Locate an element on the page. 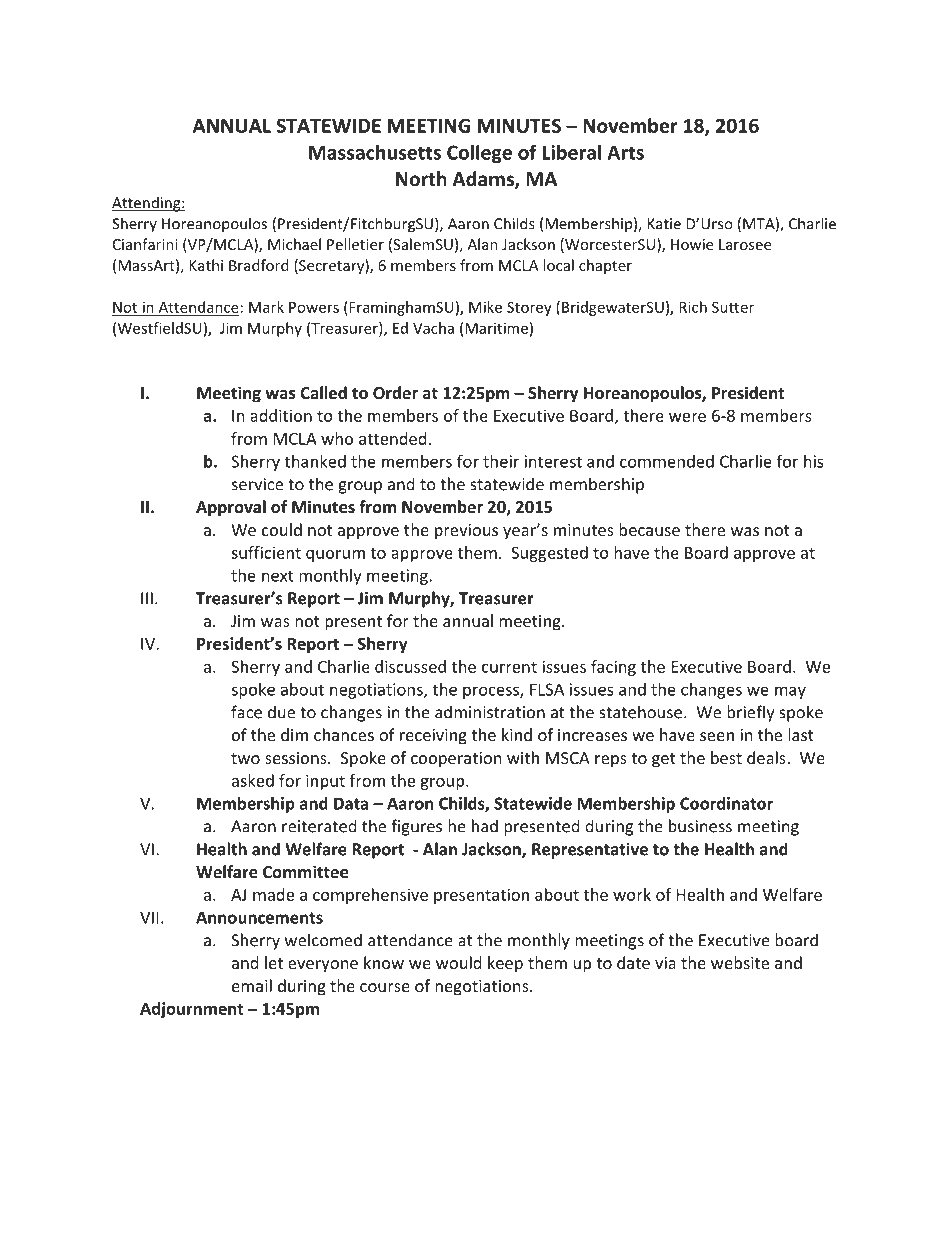 Image resolution: width=952 pixels, height=1233 pixels. asked is located at coordinates (253, 780).
